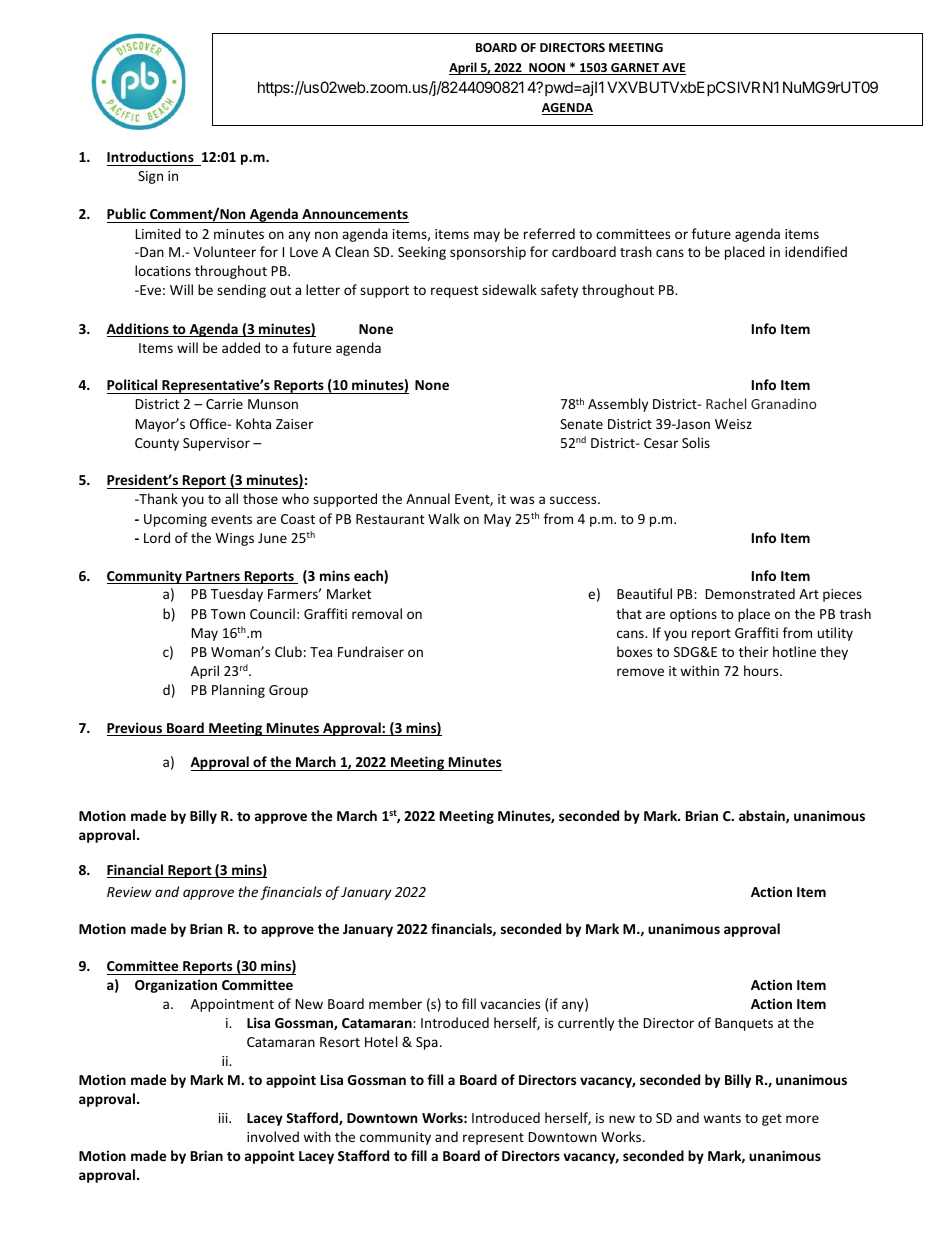 The width and height of the image is (952, 1233). What do you see at coordinates (224, 1118) in the image?
I see `iii` at bounding box center [224, 1118].
